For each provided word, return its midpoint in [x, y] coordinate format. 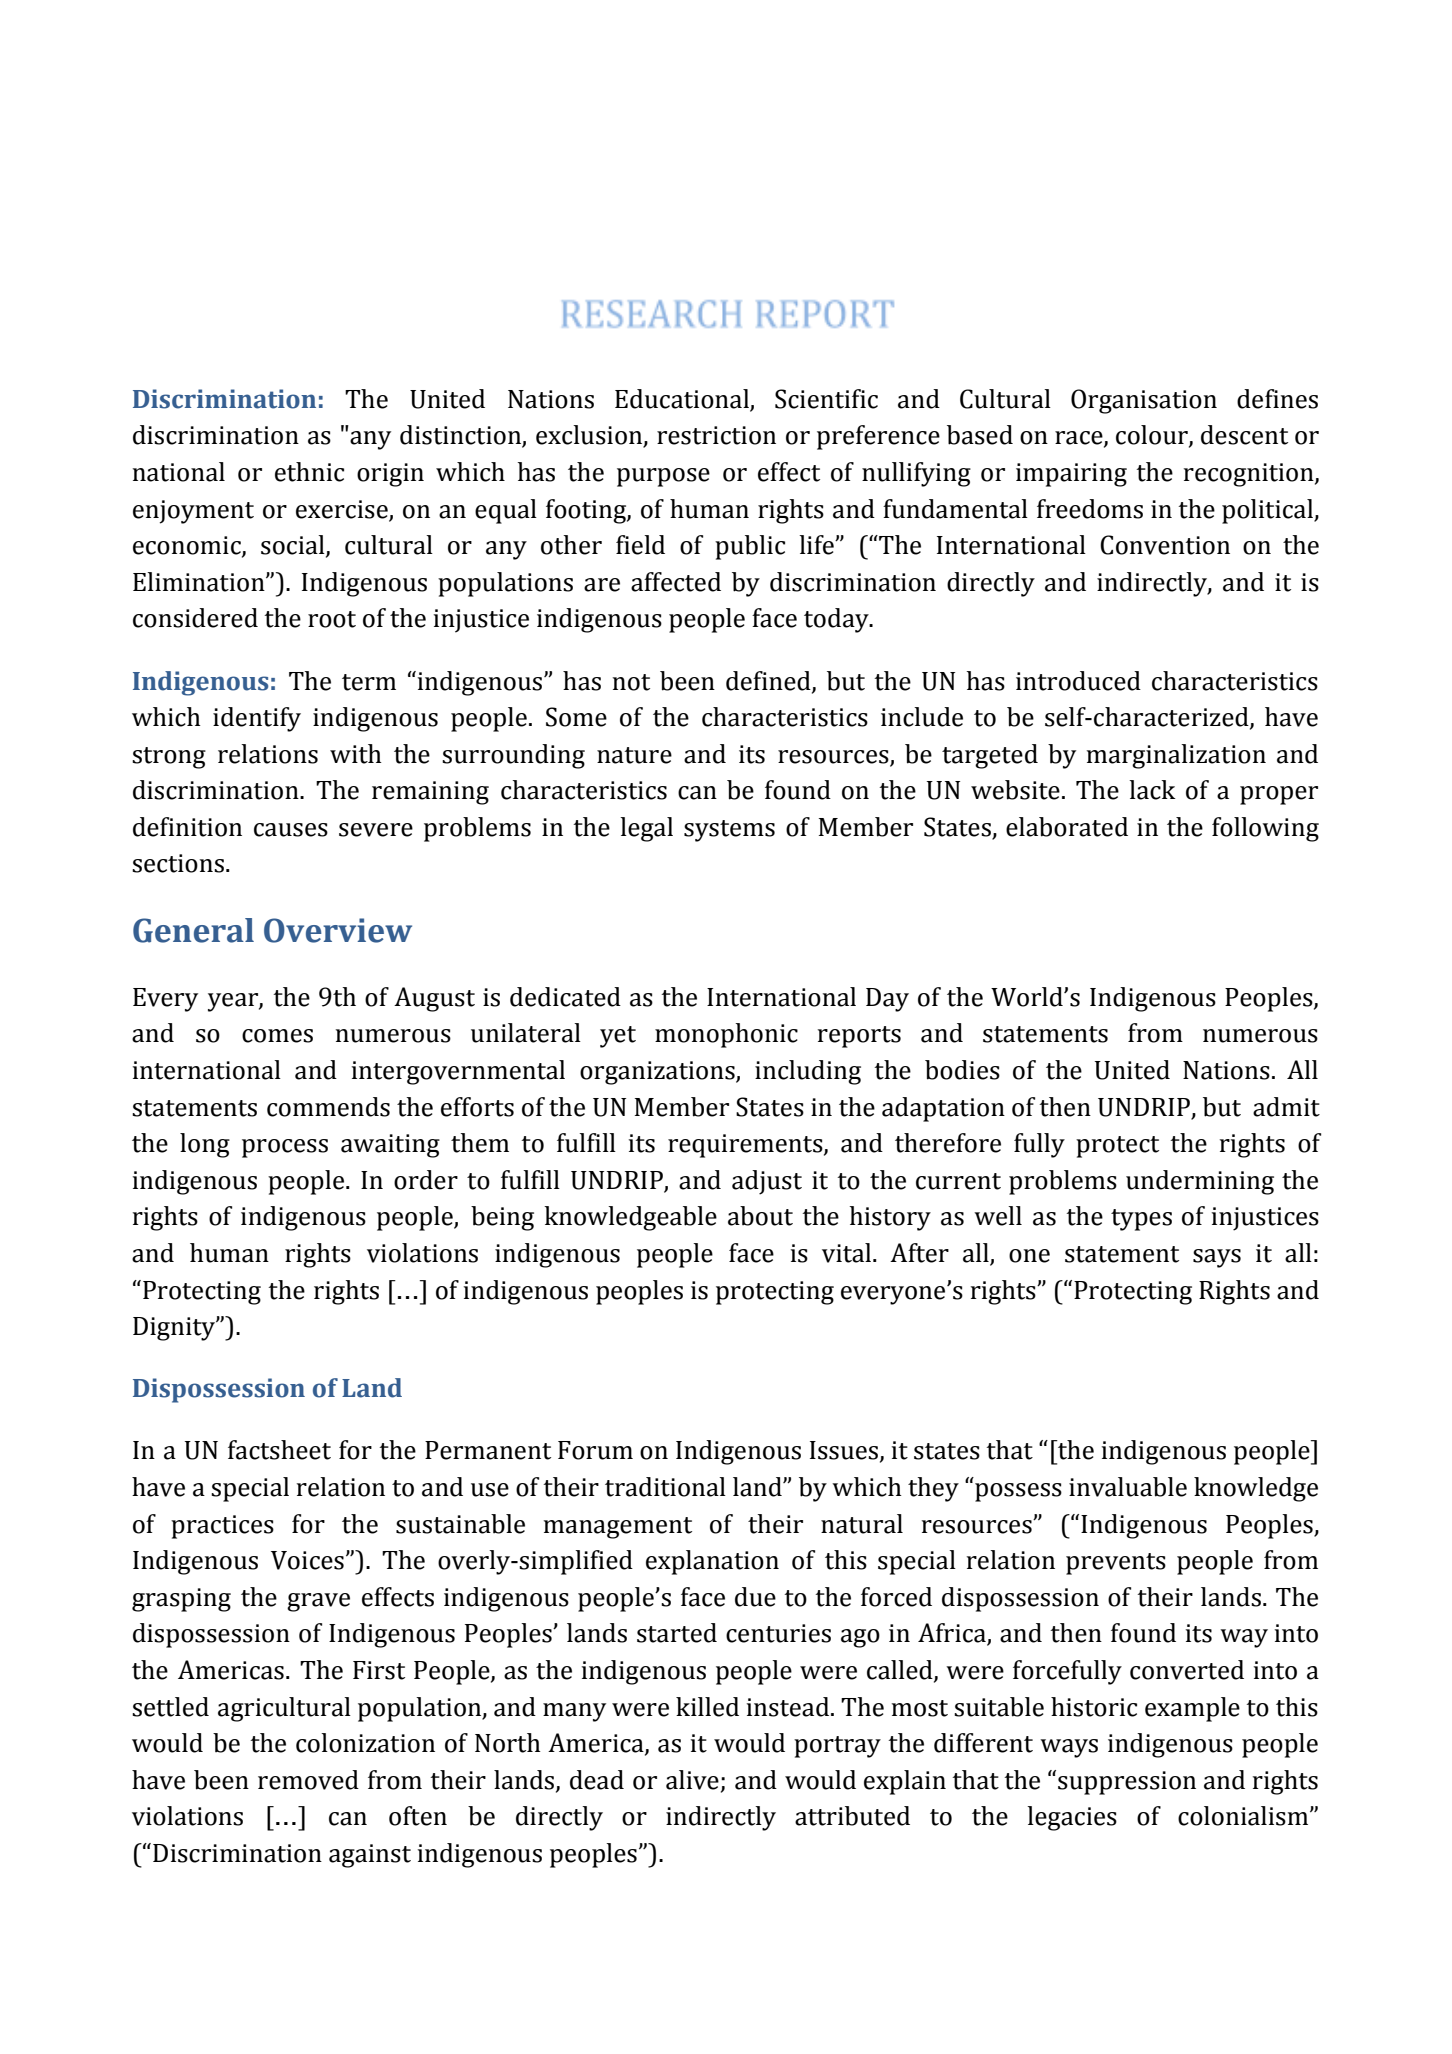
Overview [338, 930]
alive [692, 1780]
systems [729, 831]
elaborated [1067, 827]
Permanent [488, 1450]
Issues [845, 1451]
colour [1153, 436]
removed [308, 1780]
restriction [716, 435]
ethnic [309, 472]
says [1217, 1258]
